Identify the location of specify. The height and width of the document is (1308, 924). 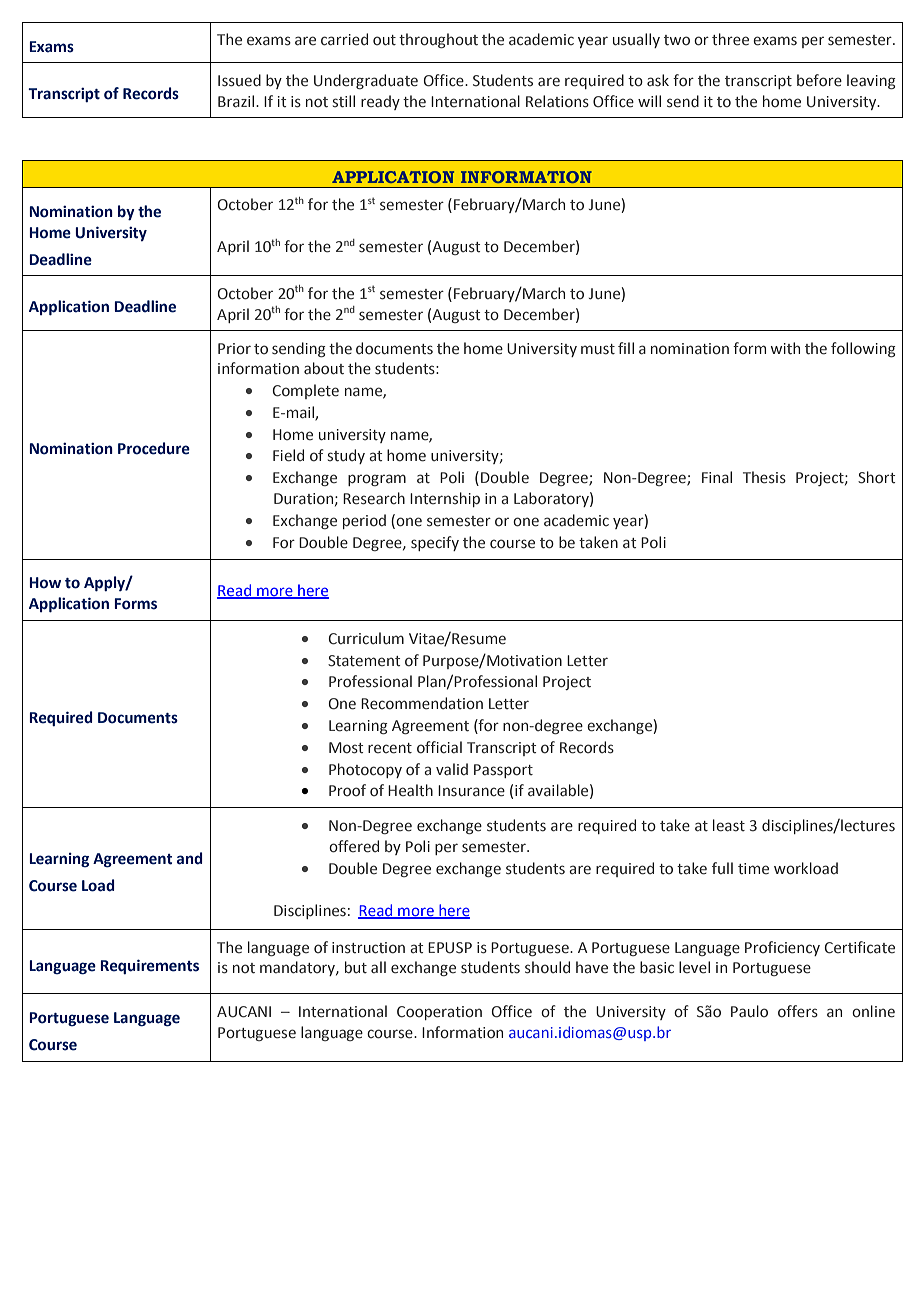
(435, 543).
